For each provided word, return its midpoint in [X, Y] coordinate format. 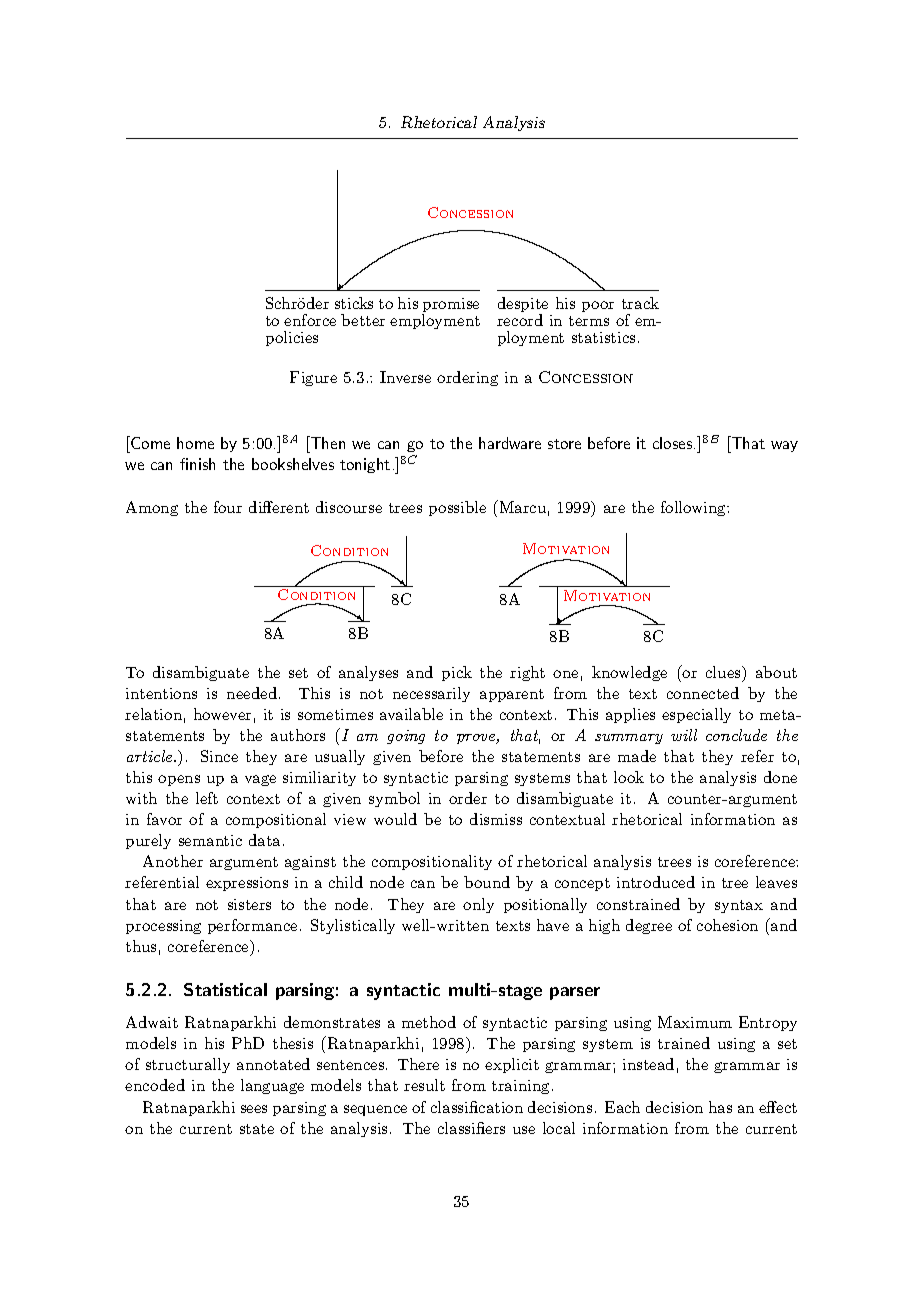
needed [253, 693]
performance [252, 926]
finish [197, 464]
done [780, 777]
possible [457, 508]
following [695, 508]
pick [457, 673]
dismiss [496, 819]
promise [450, 306]
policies [292, 338]
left [207, 798]
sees [254, 1109]
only [478, 905]
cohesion [727, 925]
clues [724, 672]
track [640, 303]
